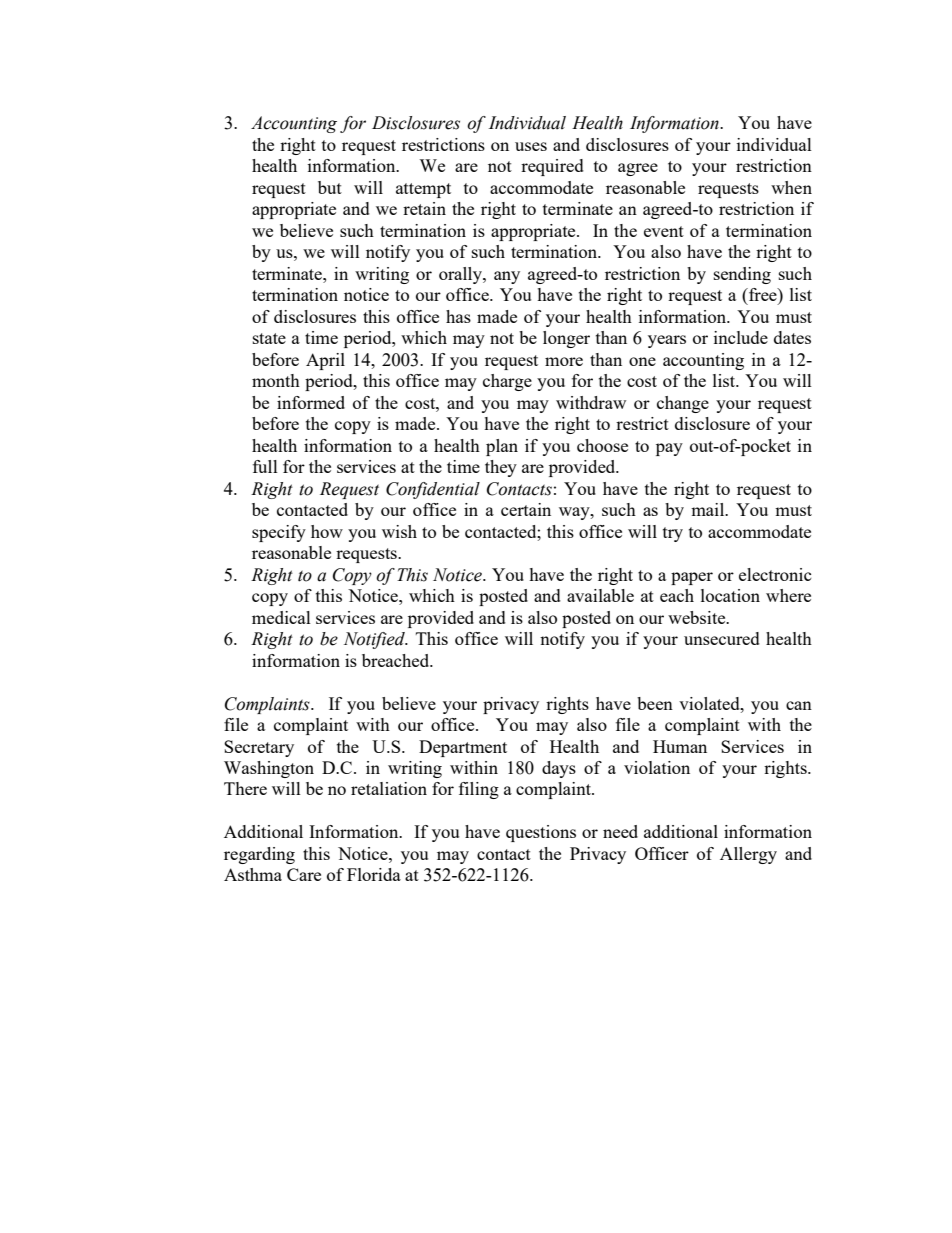 The height and width of the screenshot is (1233, 952). I want to click on sending, so click(742, 275).
